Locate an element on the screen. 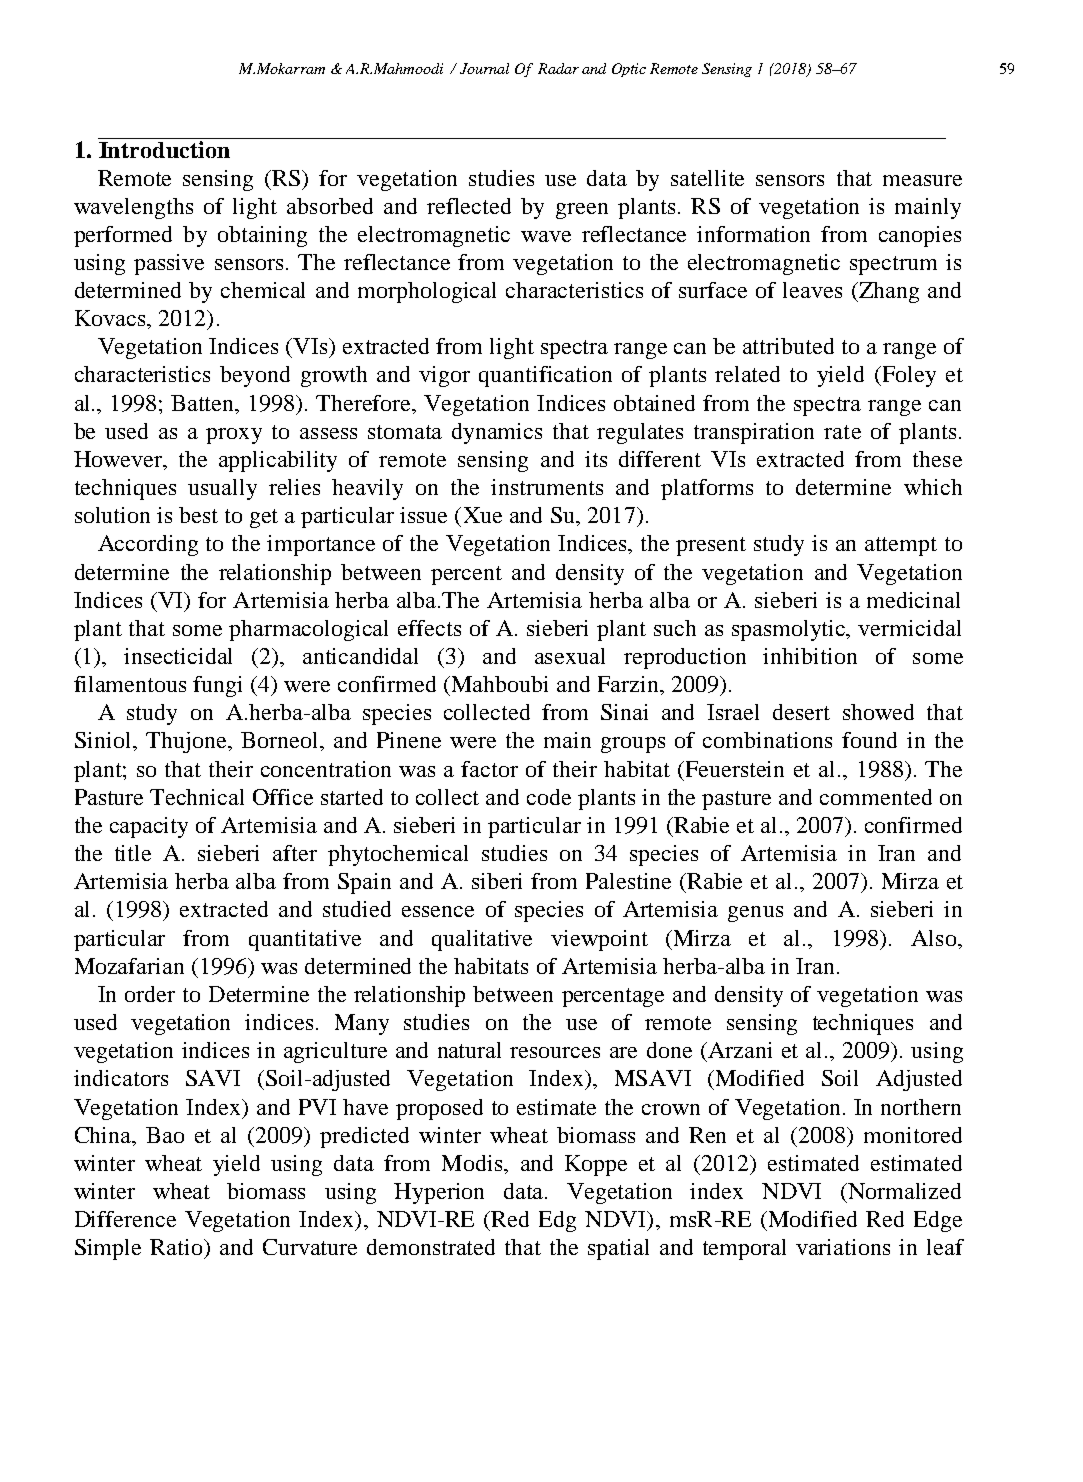 This screenshot has height=1482, width=1083. inhibition is located at coordinates (810, 656).
